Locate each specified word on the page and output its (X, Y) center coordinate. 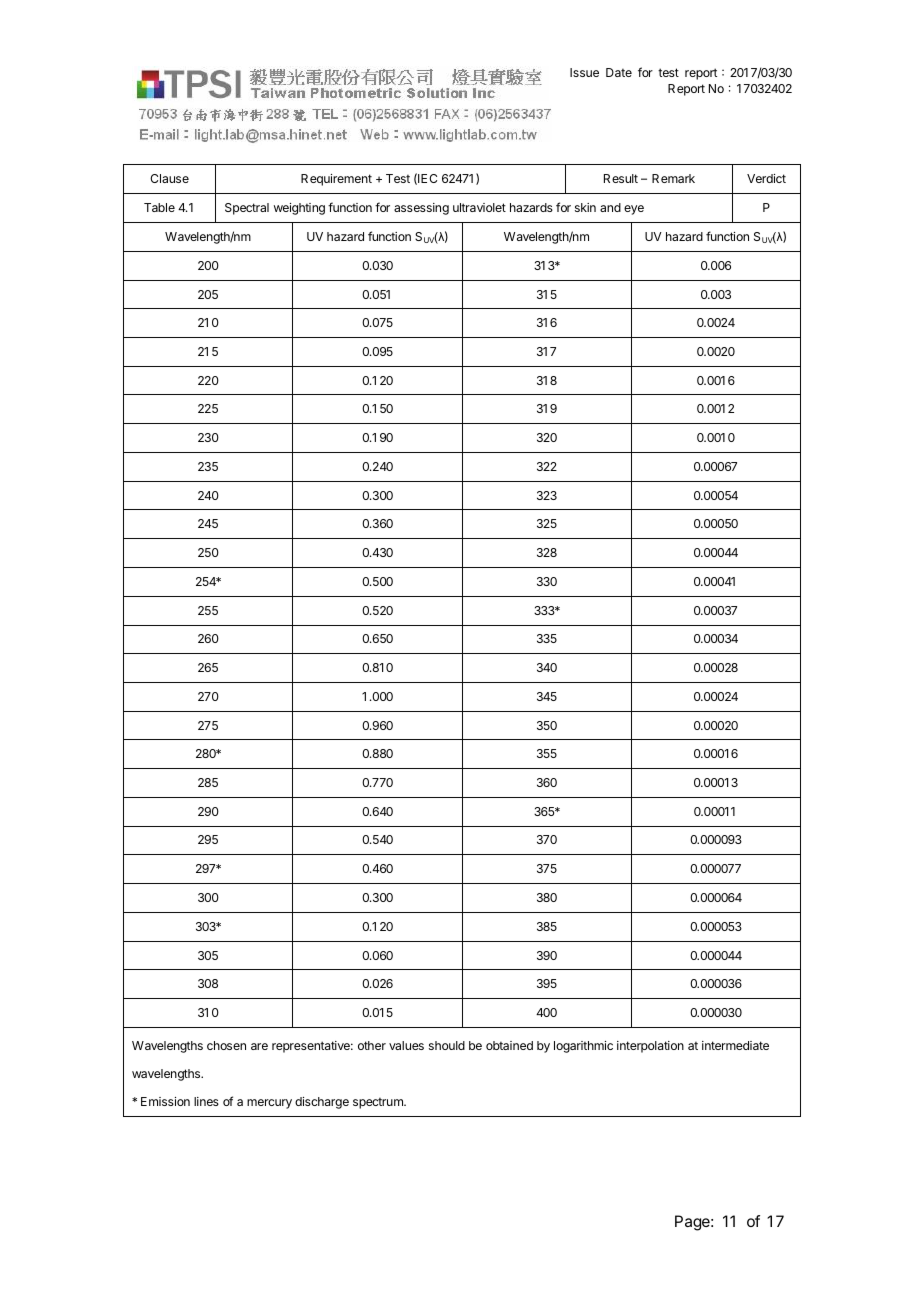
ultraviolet (479, 207)
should (447, 1045)
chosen (226, 1045)
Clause (169, 178)
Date (619, 72)
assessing (421, 209)
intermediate (735, 1045)
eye (634, 210)
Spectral (247, 209)
